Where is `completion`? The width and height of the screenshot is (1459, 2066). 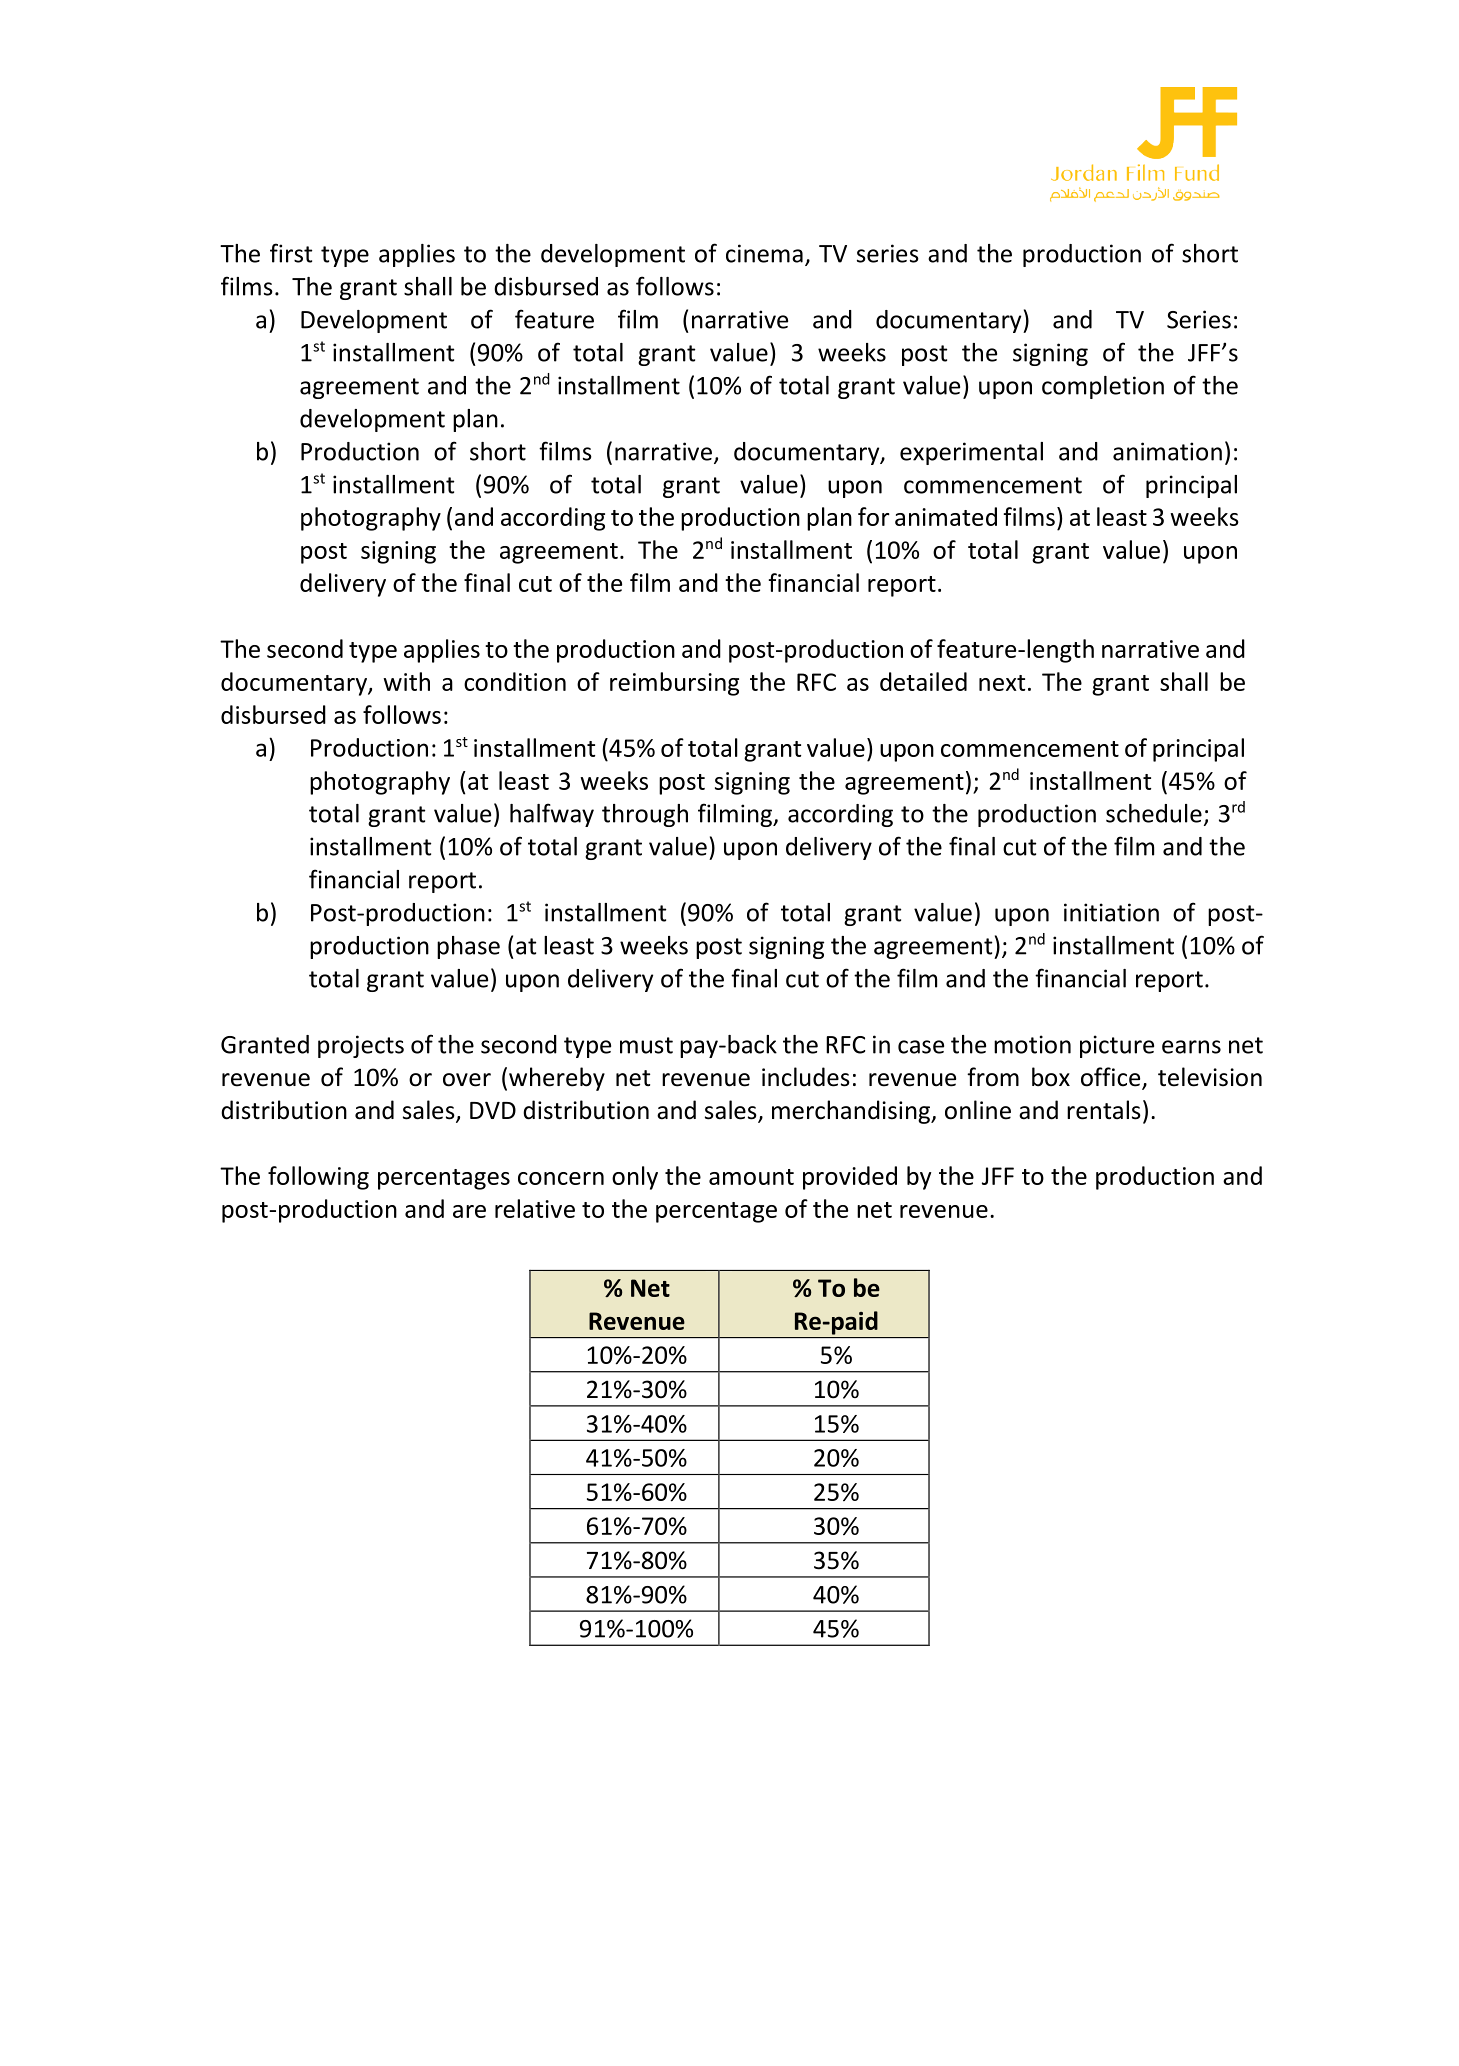 completion is located at coordinates (1103, 387).
